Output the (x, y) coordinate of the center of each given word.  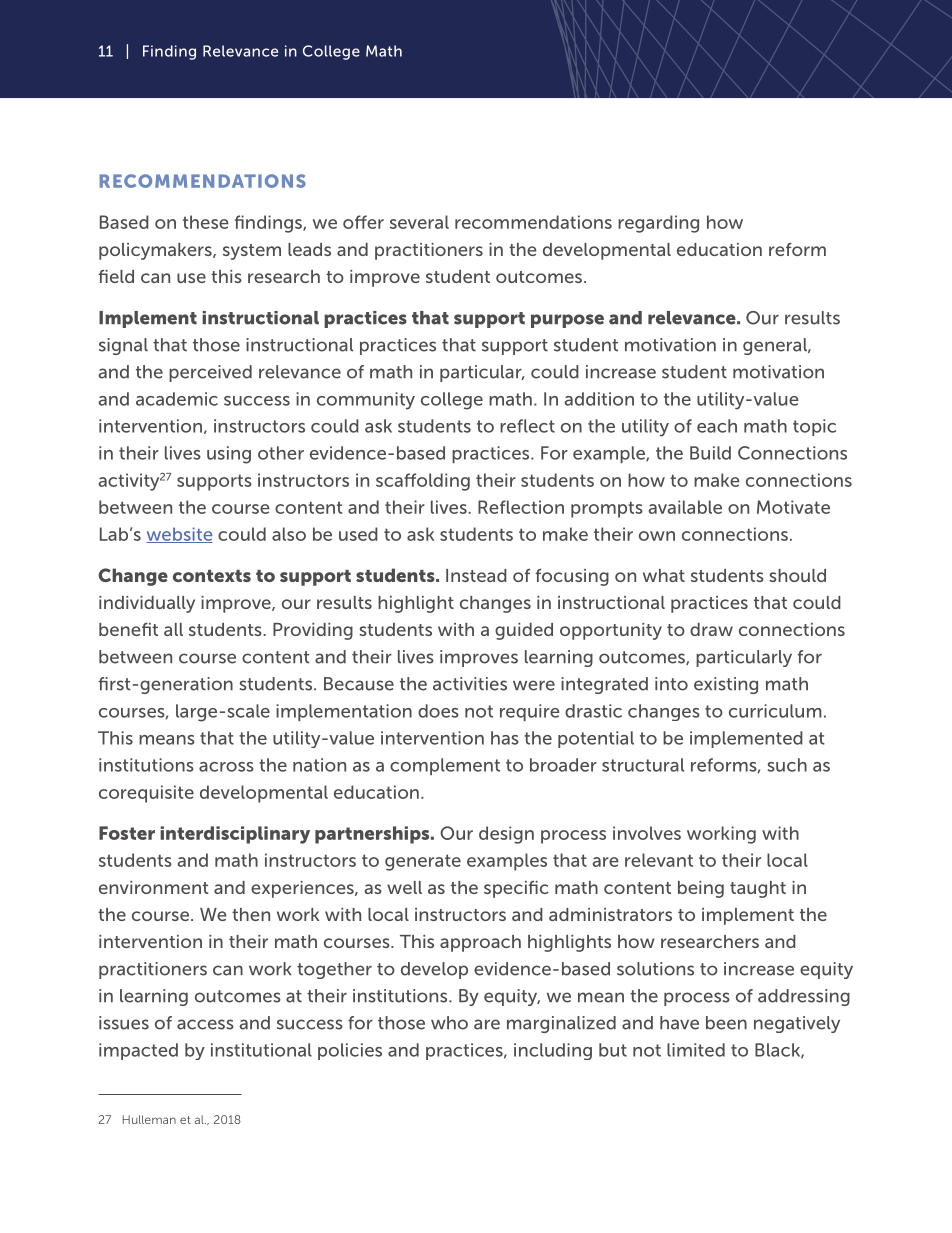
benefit (128, 629)
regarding (658, 224)
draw (711, 629)
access (205, 1024)
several (419, 222)
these (206, 222)
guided (524, 631)
